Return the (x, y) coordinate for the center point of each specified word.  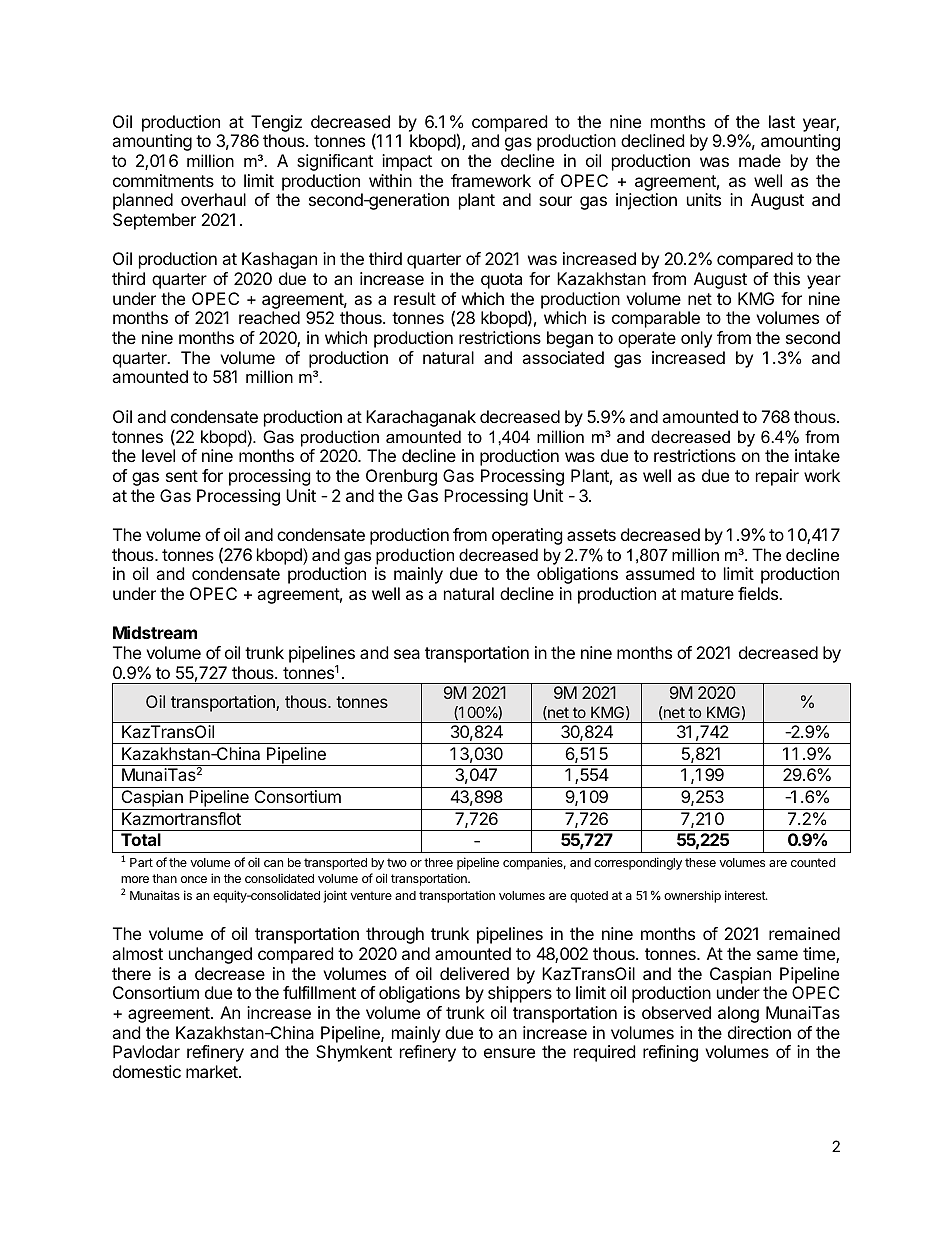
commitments (163, 180)
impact (407, 162)
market (213, 1071)
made (760, 160)
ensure (509, 1053)
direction (759, 1032)
